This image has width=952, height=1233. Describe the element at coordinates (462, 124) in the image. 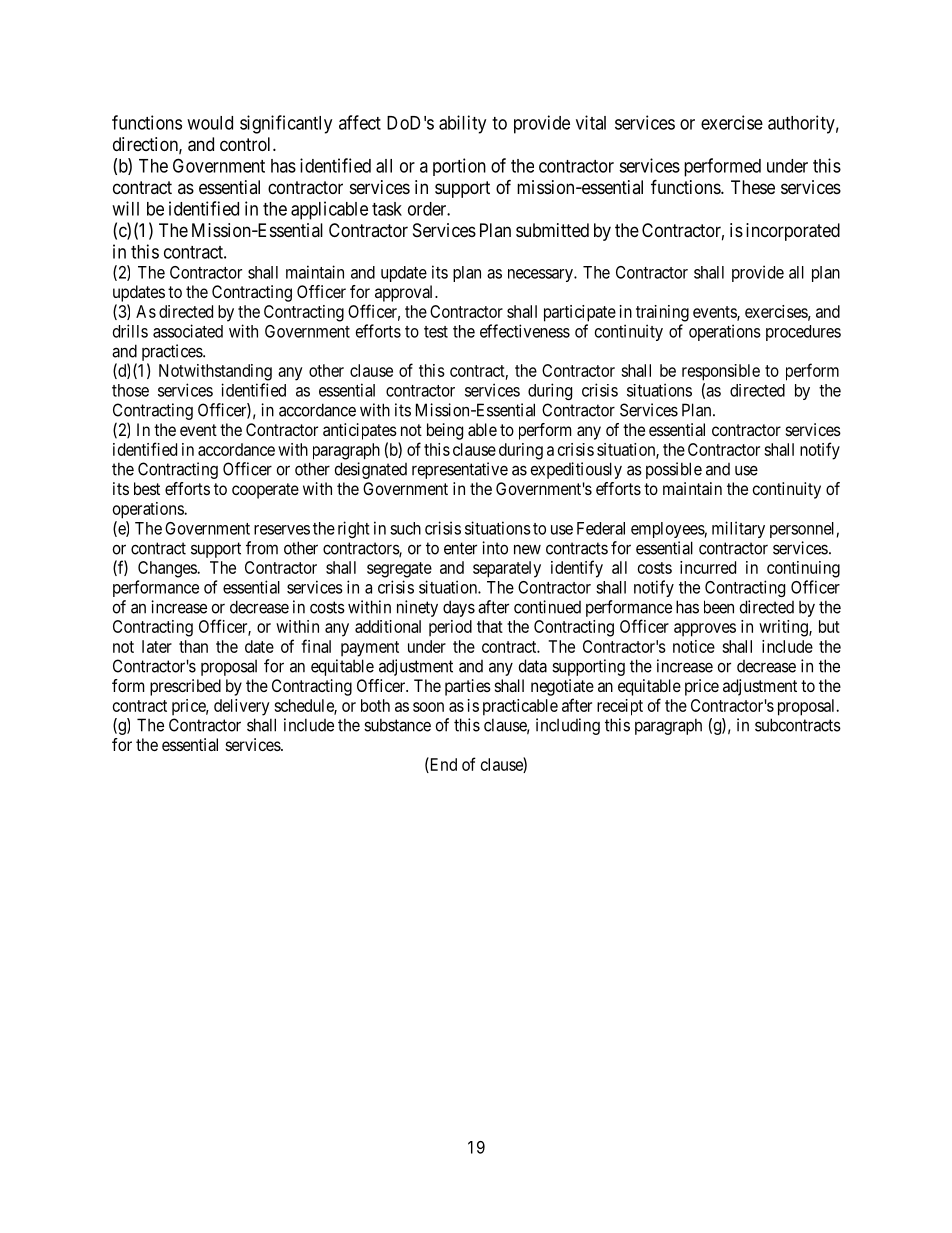

I see `ability` at that location.
